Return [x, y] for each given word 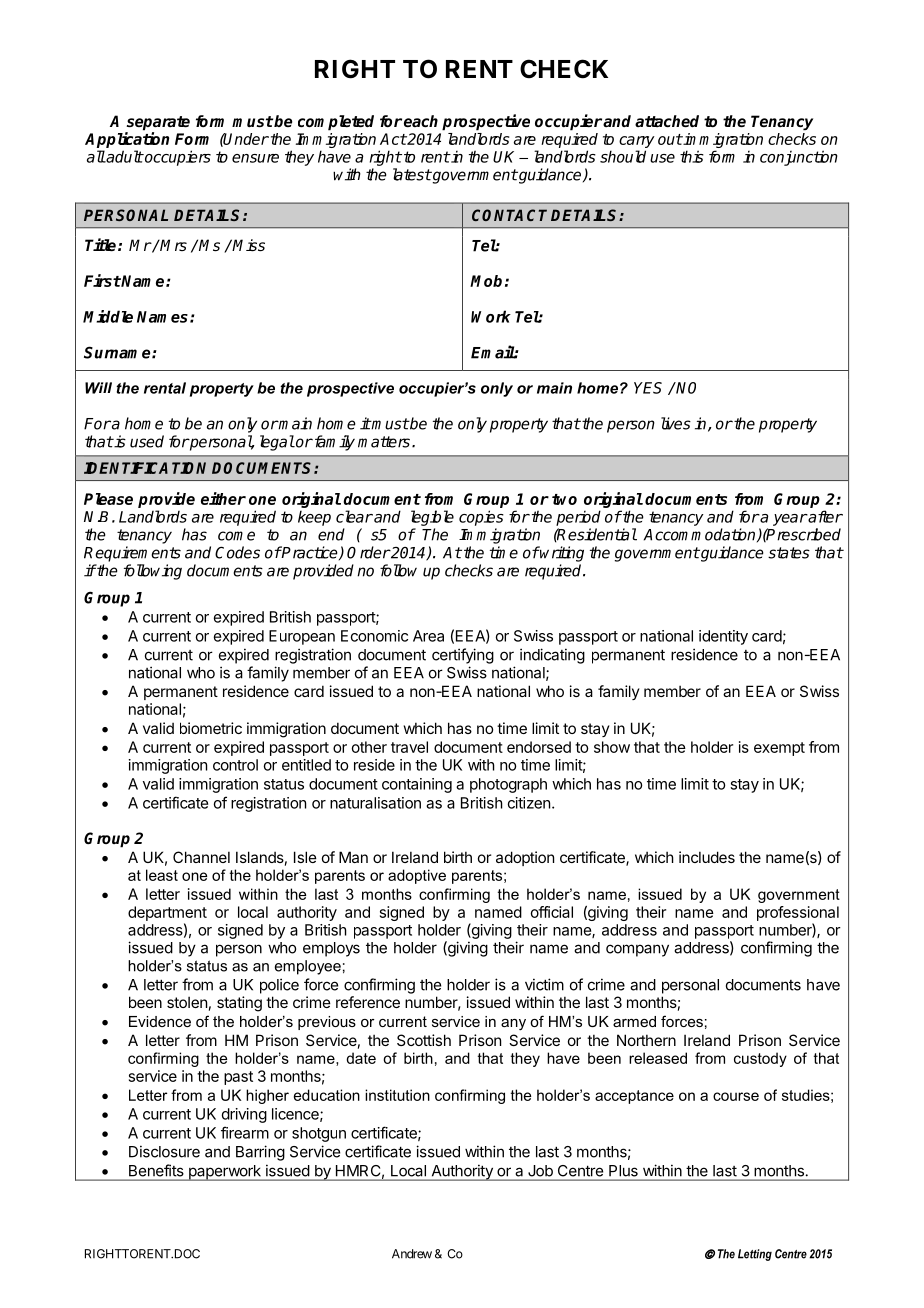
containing [417, 785]
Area [428, 636]
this [692, 156]
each [421, 121]
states [789, 553]
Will [98, 388]
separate [157, 124]
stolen [187, 1002]
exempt [779, 749]
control [235, 765]
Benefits [156, 1170]
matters [384, 442]
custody [760, 1059]
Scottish [424, 1040]
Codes [237, 552]
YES [648, 388]
